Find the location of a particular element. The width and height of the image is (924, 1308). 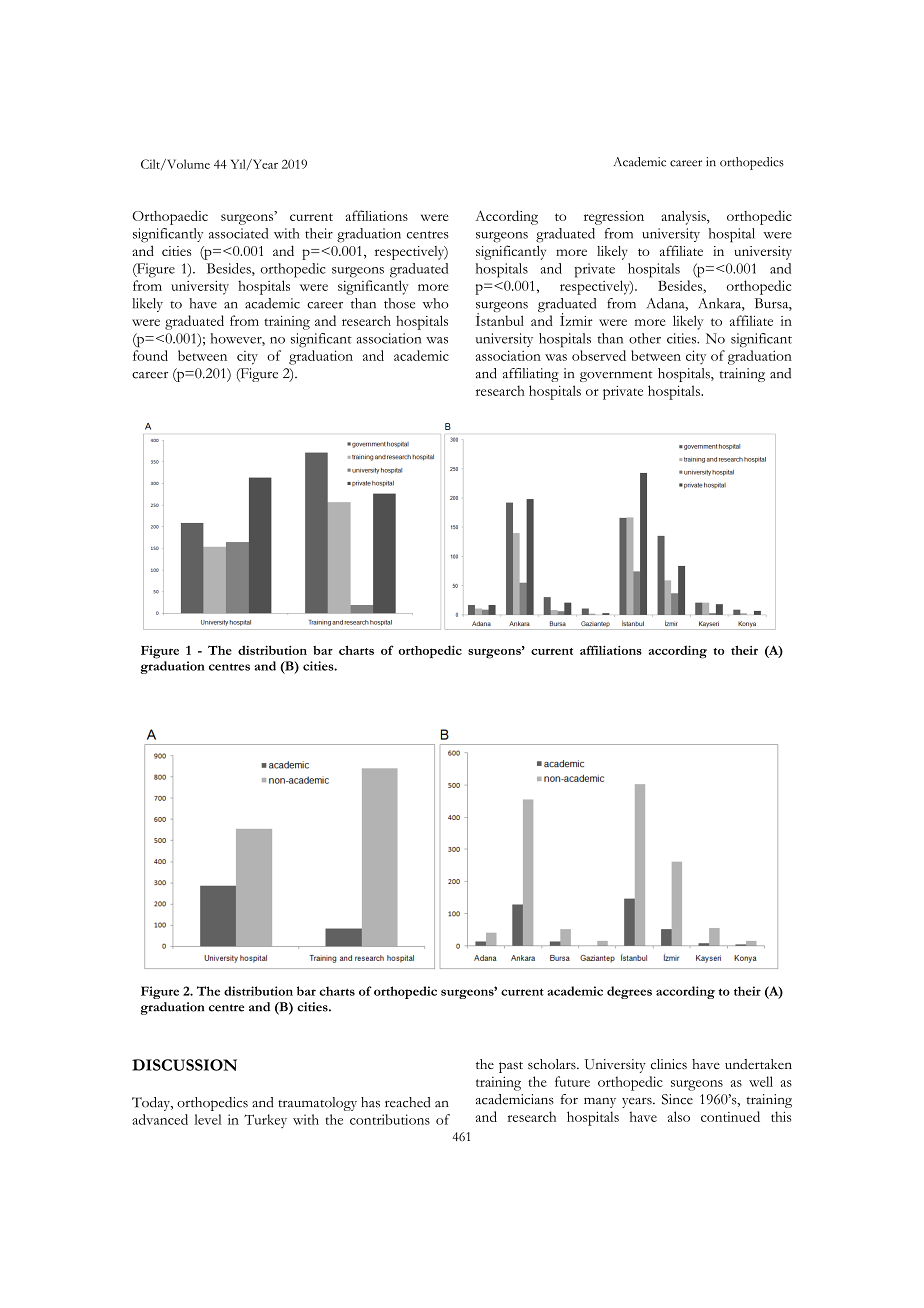

who is located at coordinates (436, 303).
